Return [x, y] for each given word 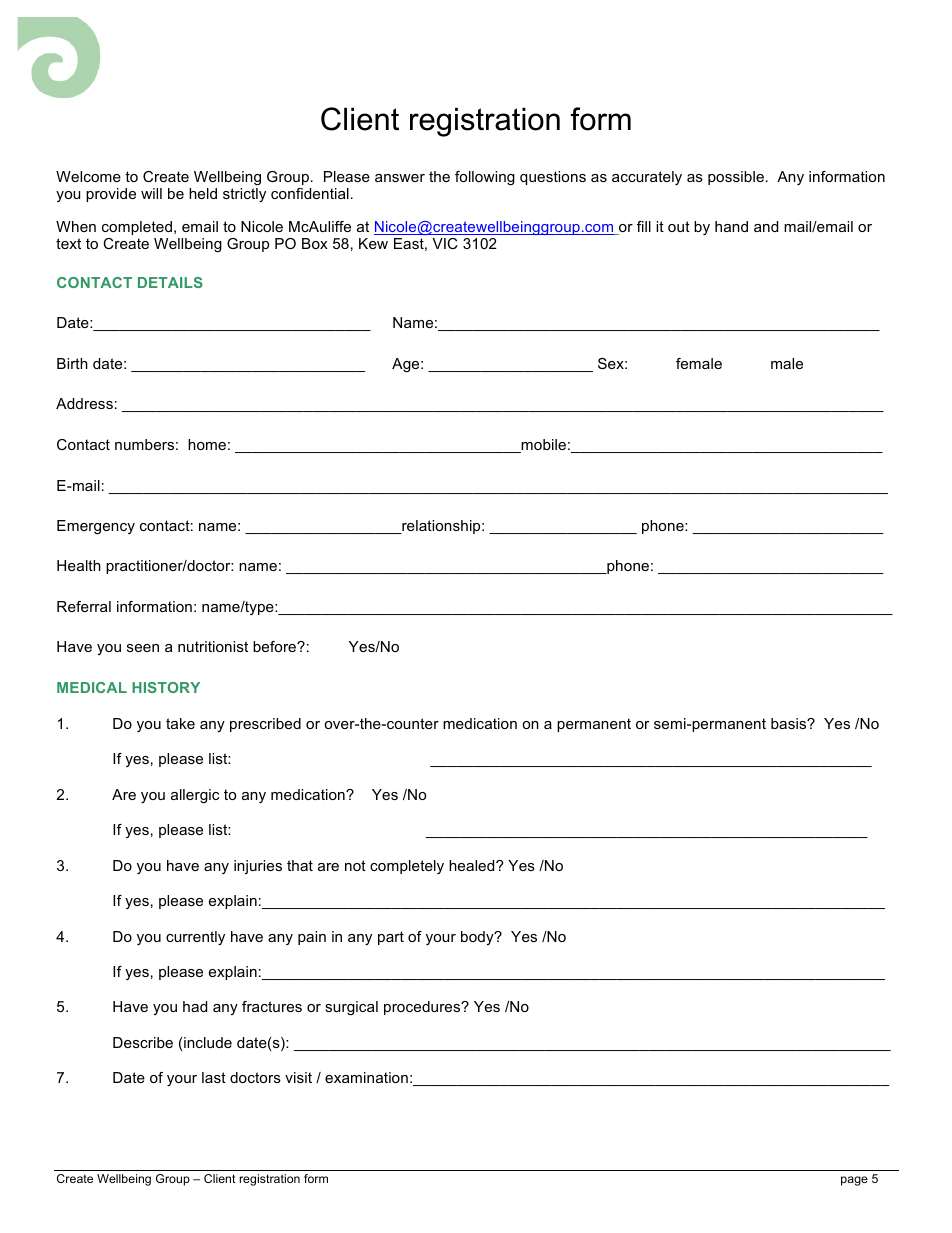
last [214, 1077]
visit [298, 1077]
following [485, 178]
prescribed [265, 725]
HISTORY [166, 687]
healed [473, 865]
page [854, 1181]
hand [731, 226]
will [151, 193]
